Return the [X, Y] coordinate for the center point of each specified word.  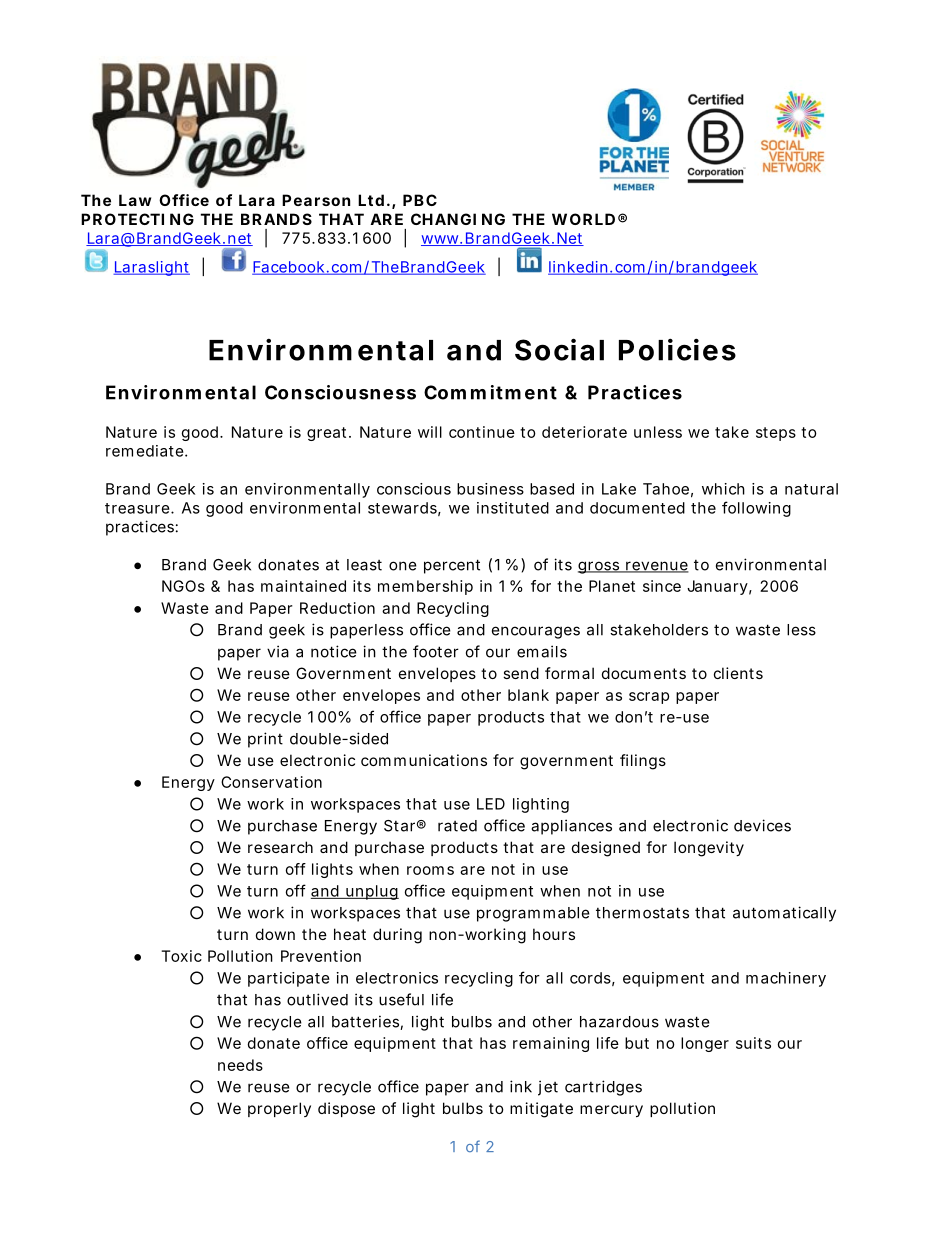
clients [738, 673]
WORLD [583, 219]
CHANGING [458, 219]
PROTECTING [137, 219]
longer [705, 1044]
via [278, 651]
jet [548, 1088]
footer [436, 651]
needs [240, 1065]
